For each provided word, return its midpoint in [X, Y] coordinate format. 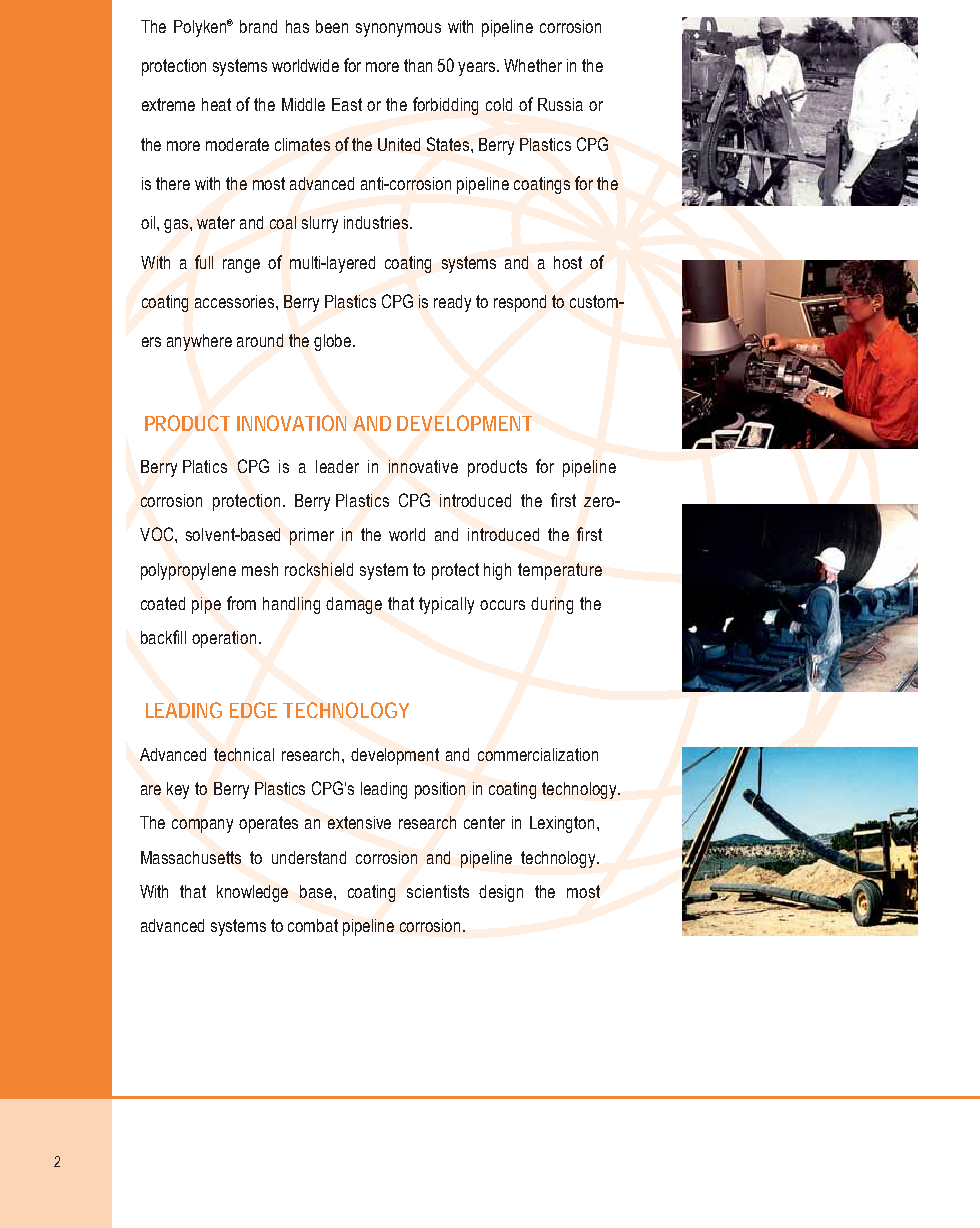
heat [216, 104]
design [501, 893]
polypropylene [188, 571]
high [497, 571]
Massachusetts [191, 857]
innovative [423, 466]
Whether [533, 65]
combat [313, 925]
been [332, 26]
